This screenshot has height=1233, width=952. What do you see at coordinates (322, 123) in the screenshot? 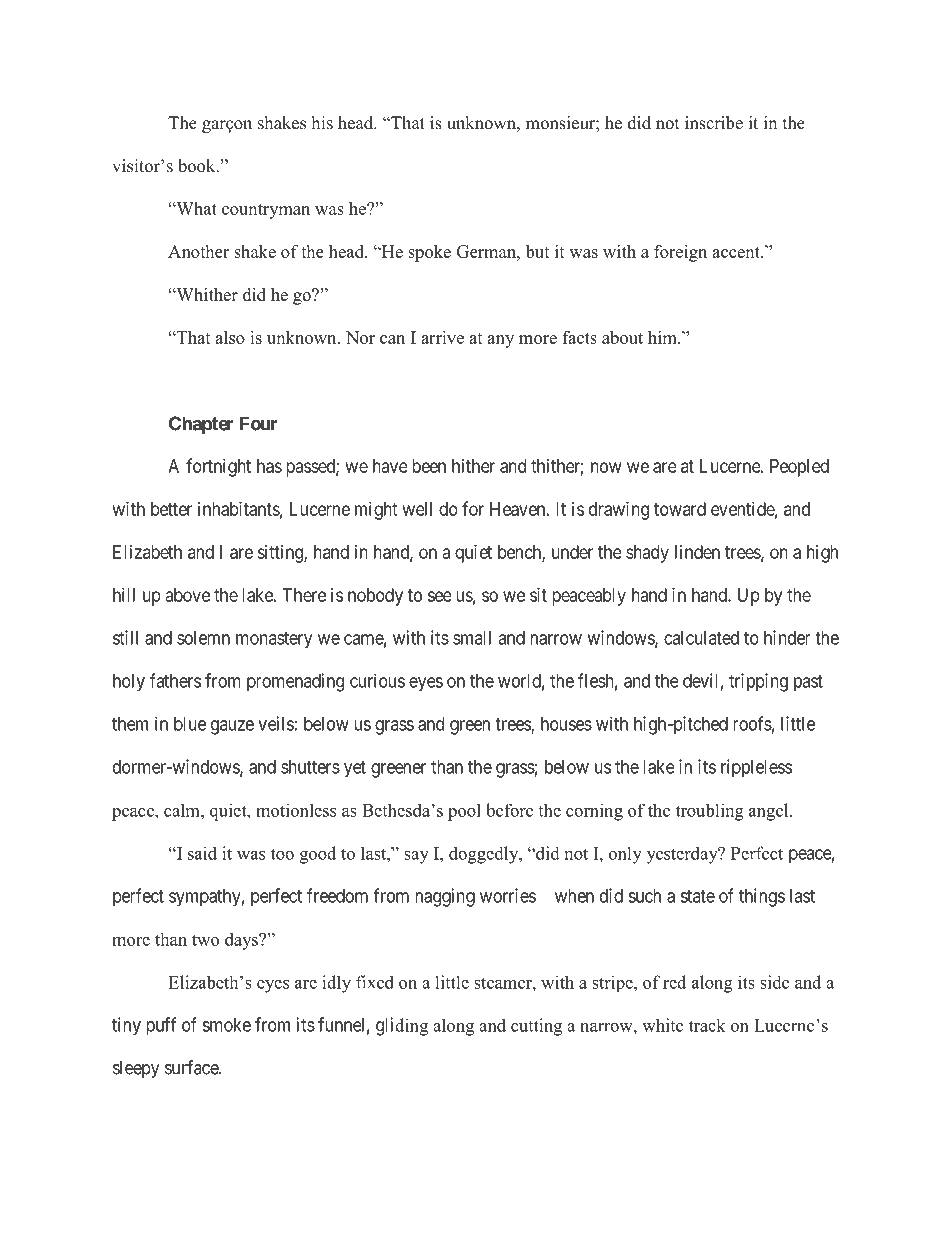
I see `his` at bounding box center [322, 123].
